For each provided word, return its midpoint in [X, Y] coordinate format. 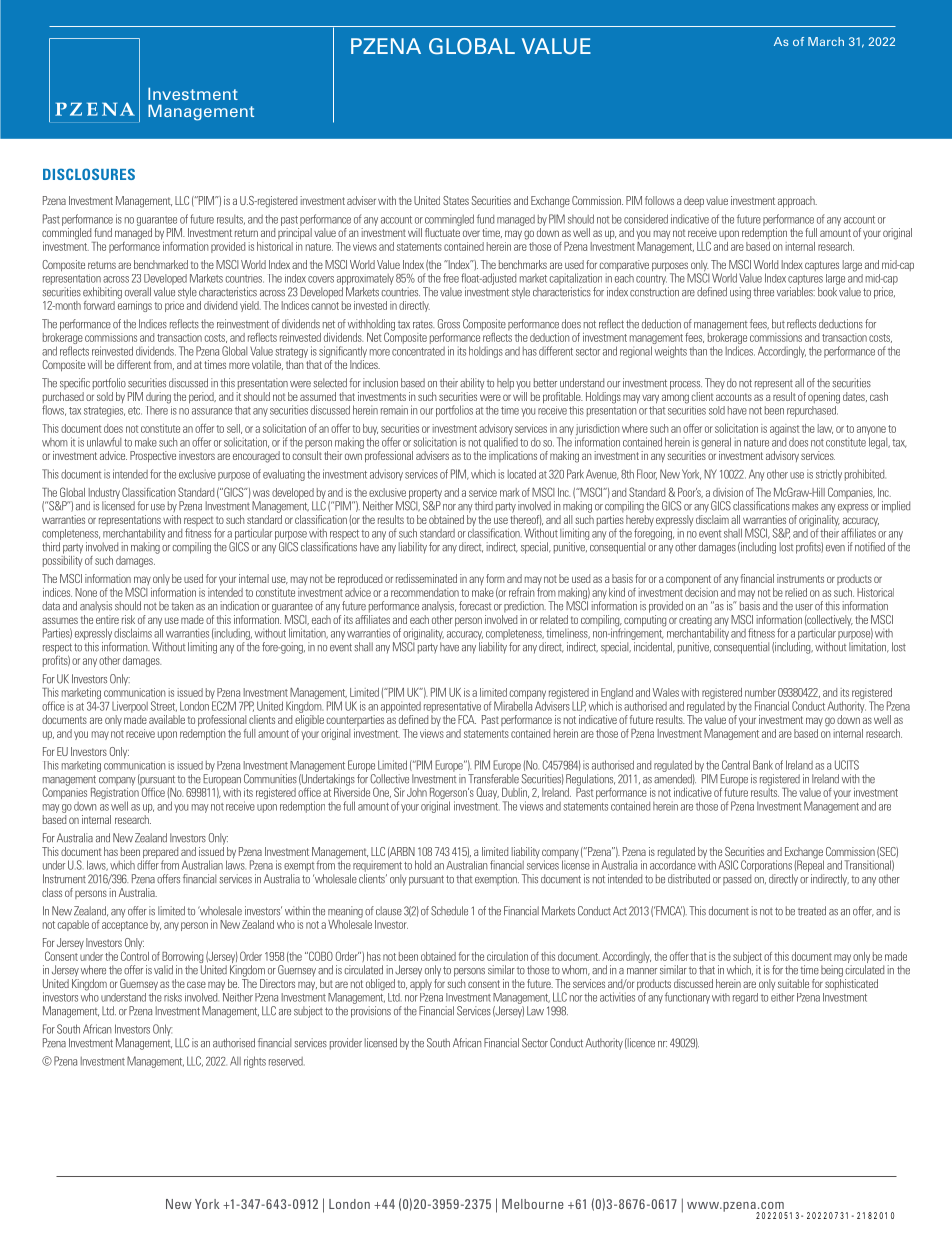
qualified [501, 443]
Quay [488, 793]
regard [745, 998]
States [456, 200]
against [785, 429]
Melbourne [533, 1204]
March [826, 41]
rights [255, 1062]
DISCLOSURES [89, 174]
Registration [116, 793]
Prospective [153, 457]
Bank [763, 765]
